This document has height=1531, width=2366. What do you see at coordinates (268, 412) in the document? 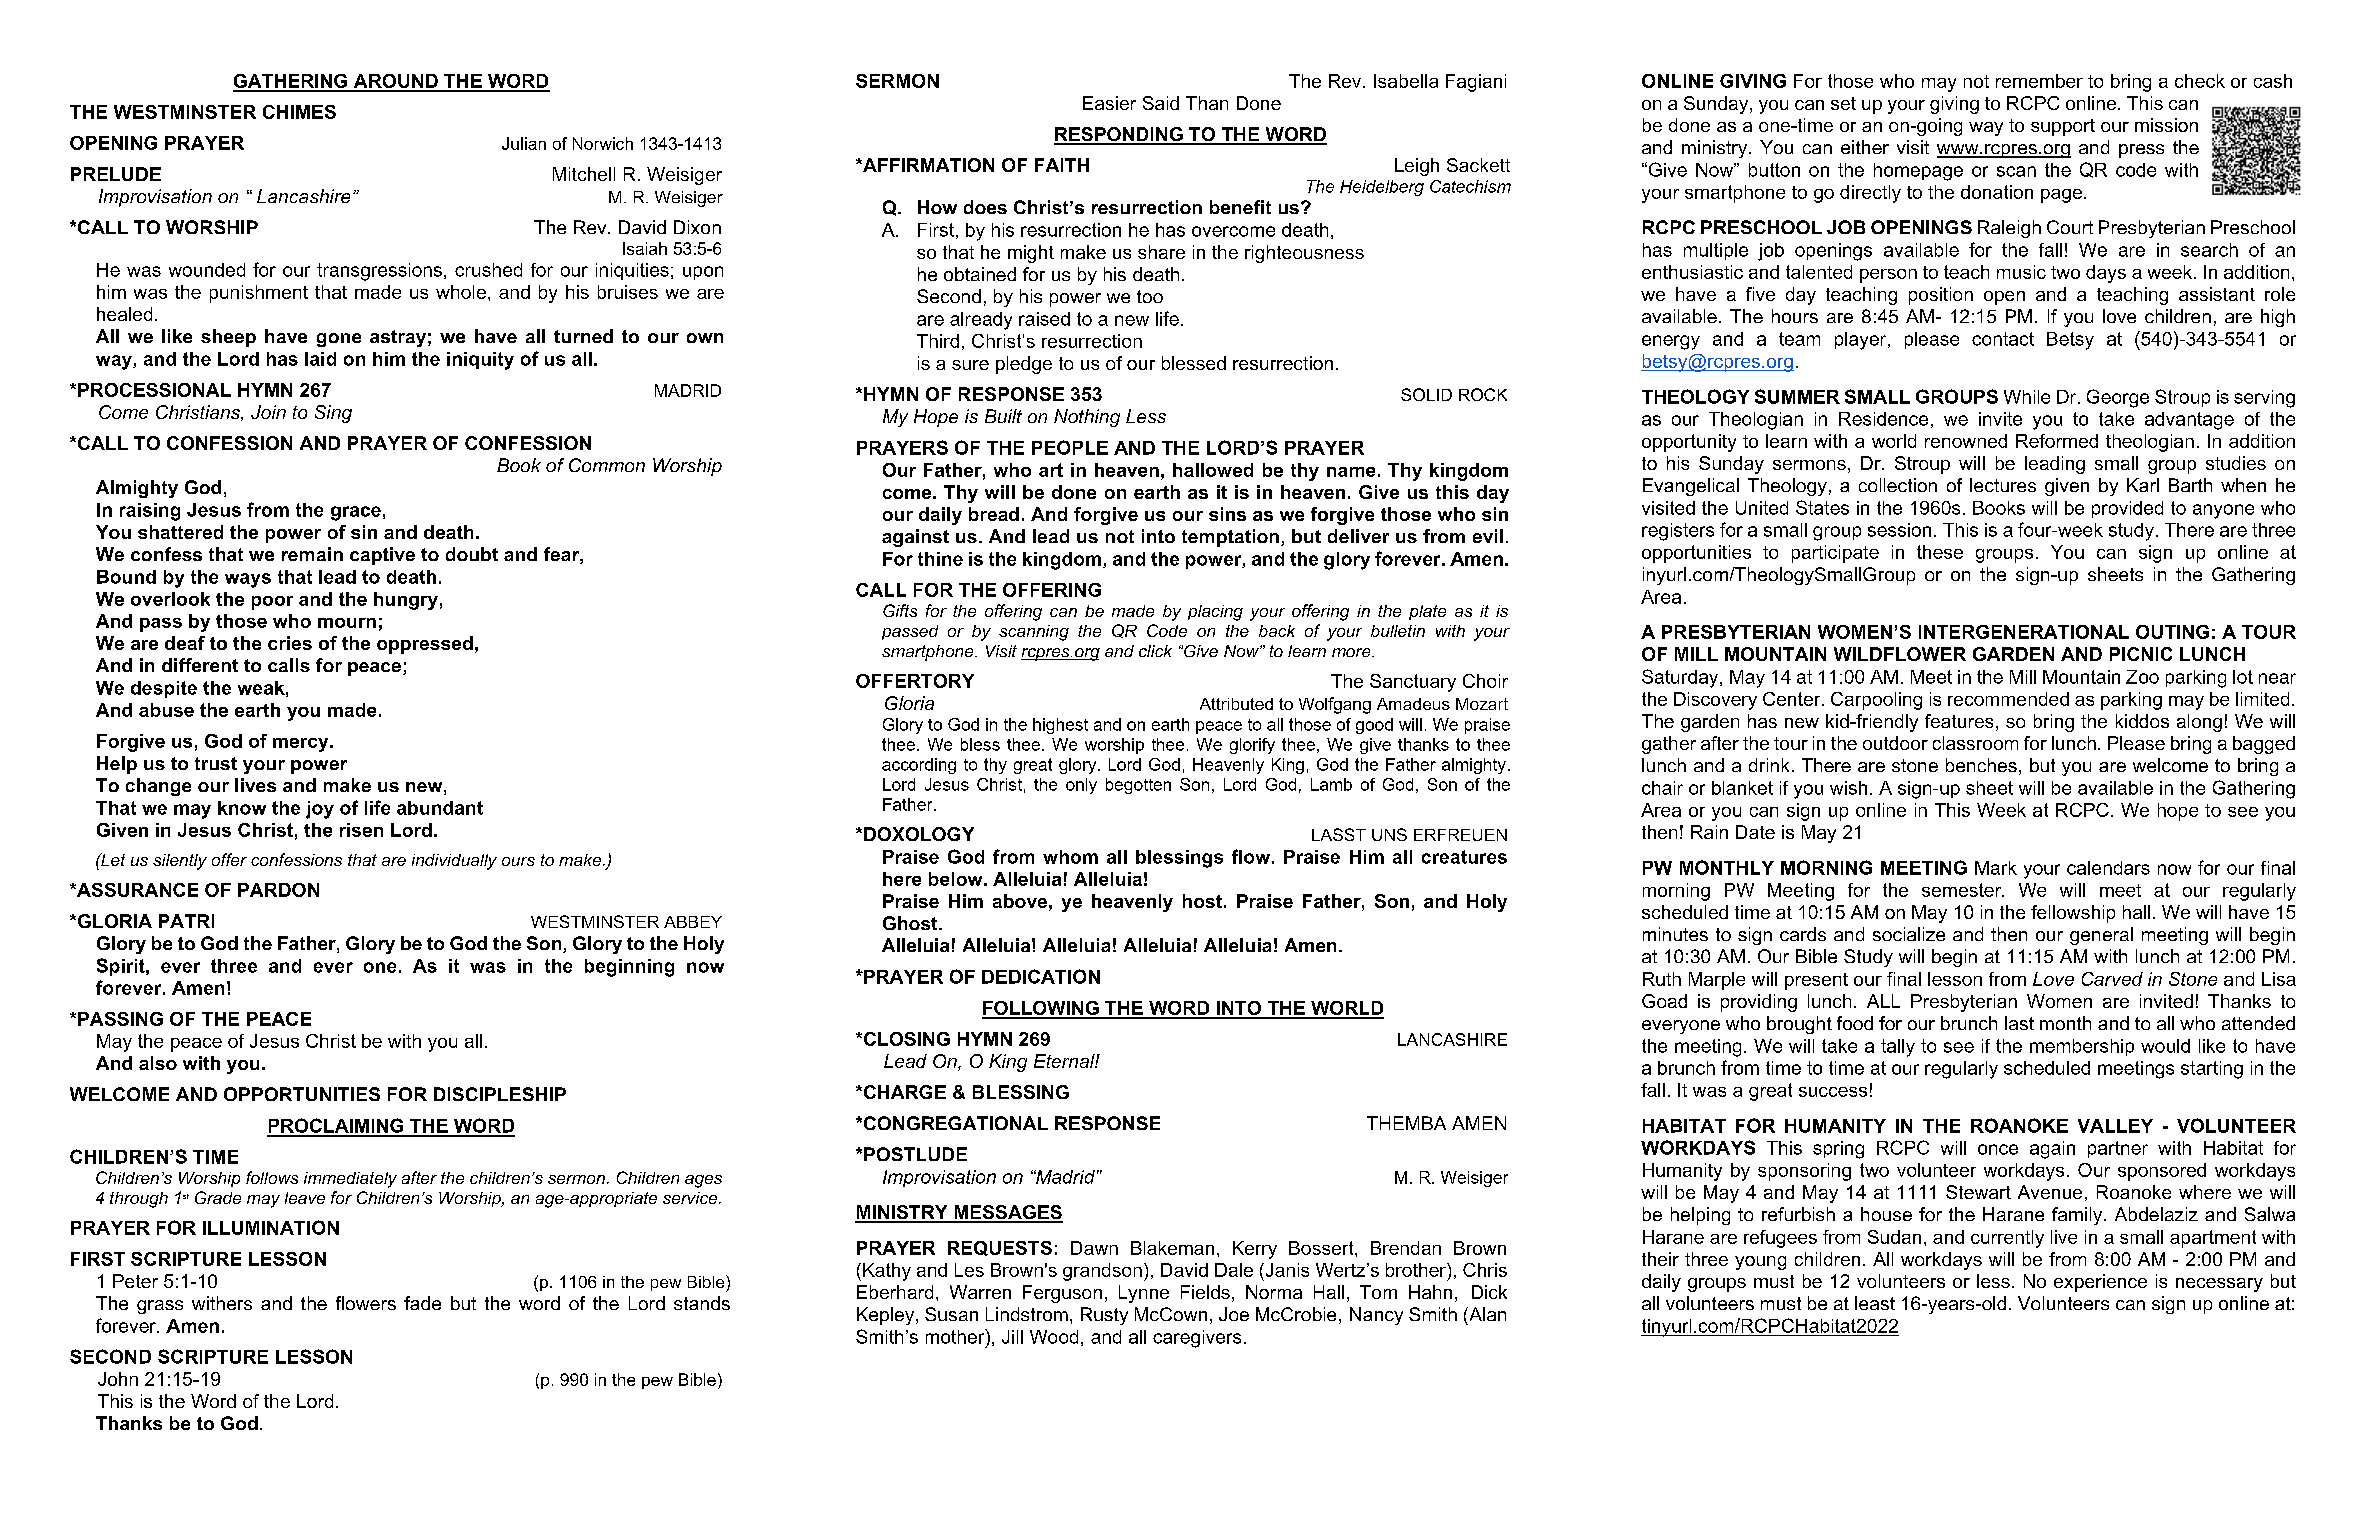
I see `Join` at bounding box center [268, 412].
